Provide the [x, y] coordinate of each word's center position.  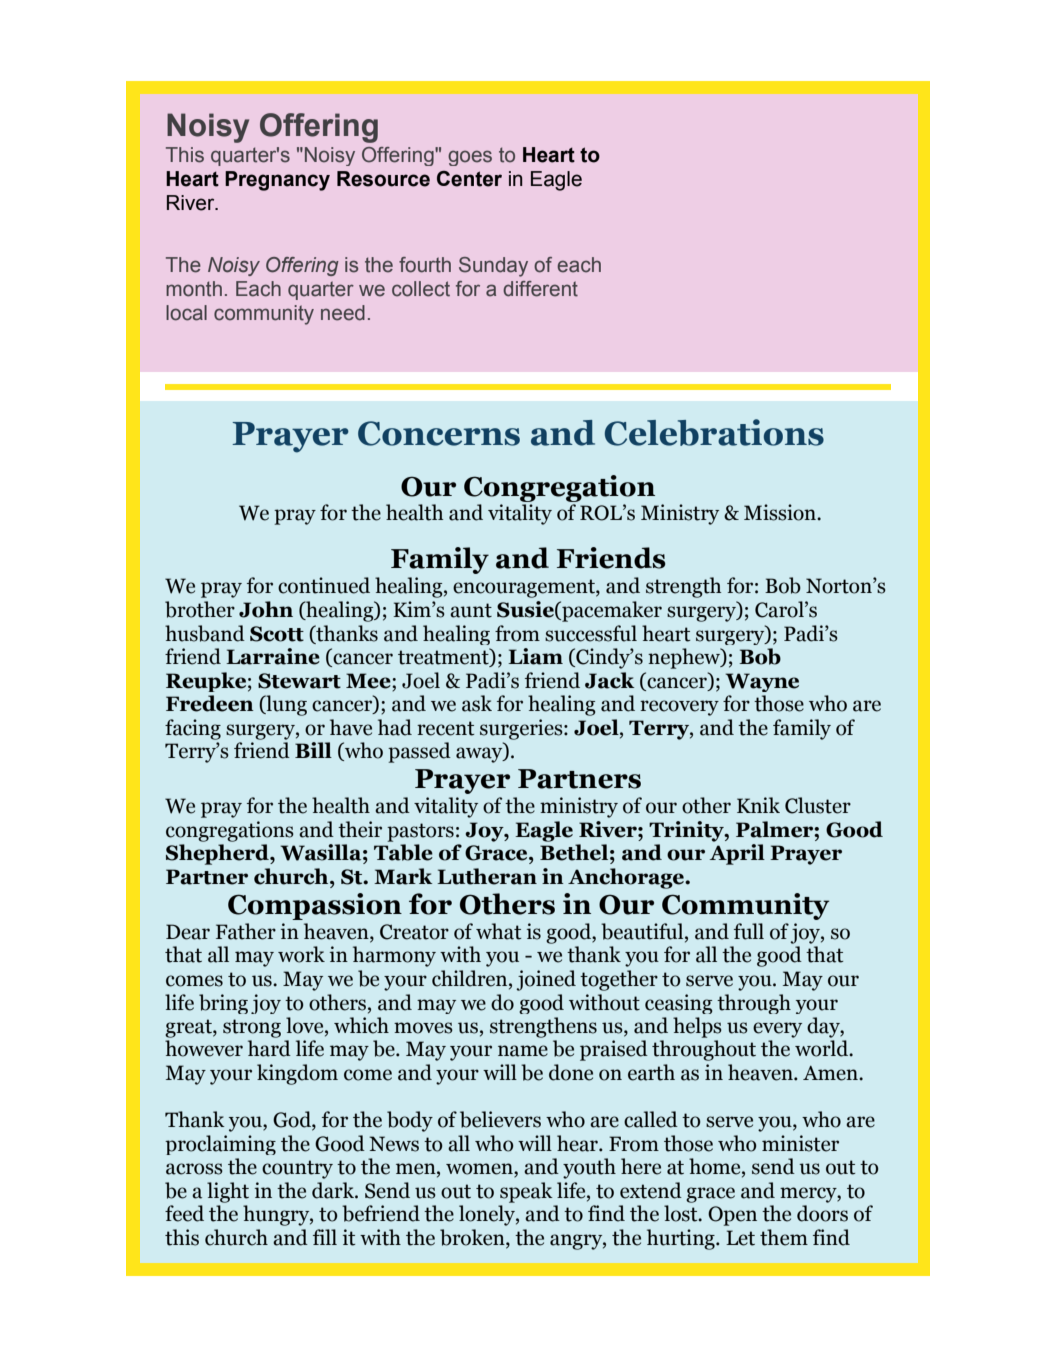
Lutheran [487, 876]
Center [469, 179]
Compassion [315, 906]
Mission [781, 512]
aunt [471, 610]
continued [324, 585]
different [540, 289]
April [737, 854]
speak [526, 1192]
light [228, 1192]
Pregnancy [277, 181]
